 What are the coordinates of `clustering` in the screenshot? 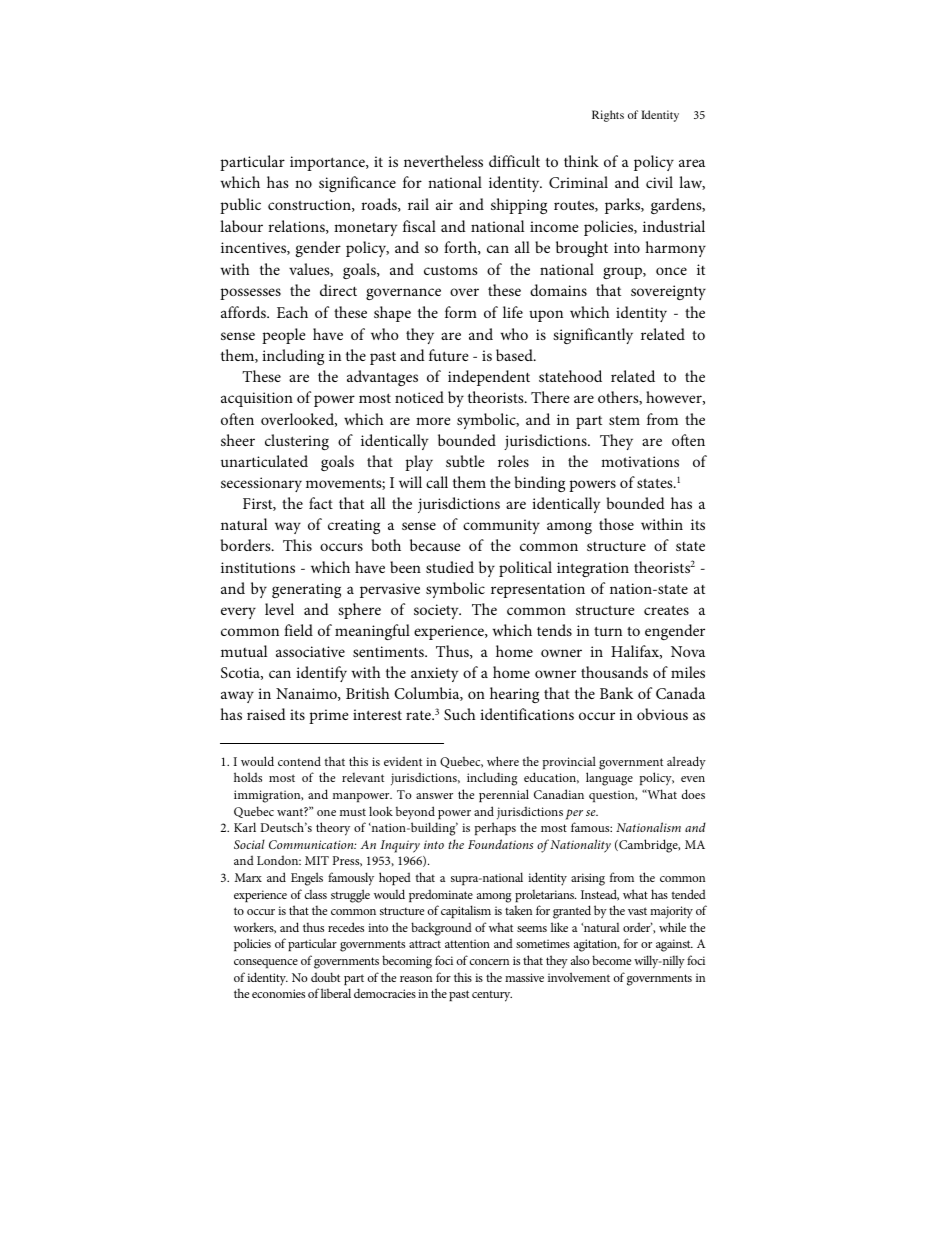 It's located at (297, 442).
